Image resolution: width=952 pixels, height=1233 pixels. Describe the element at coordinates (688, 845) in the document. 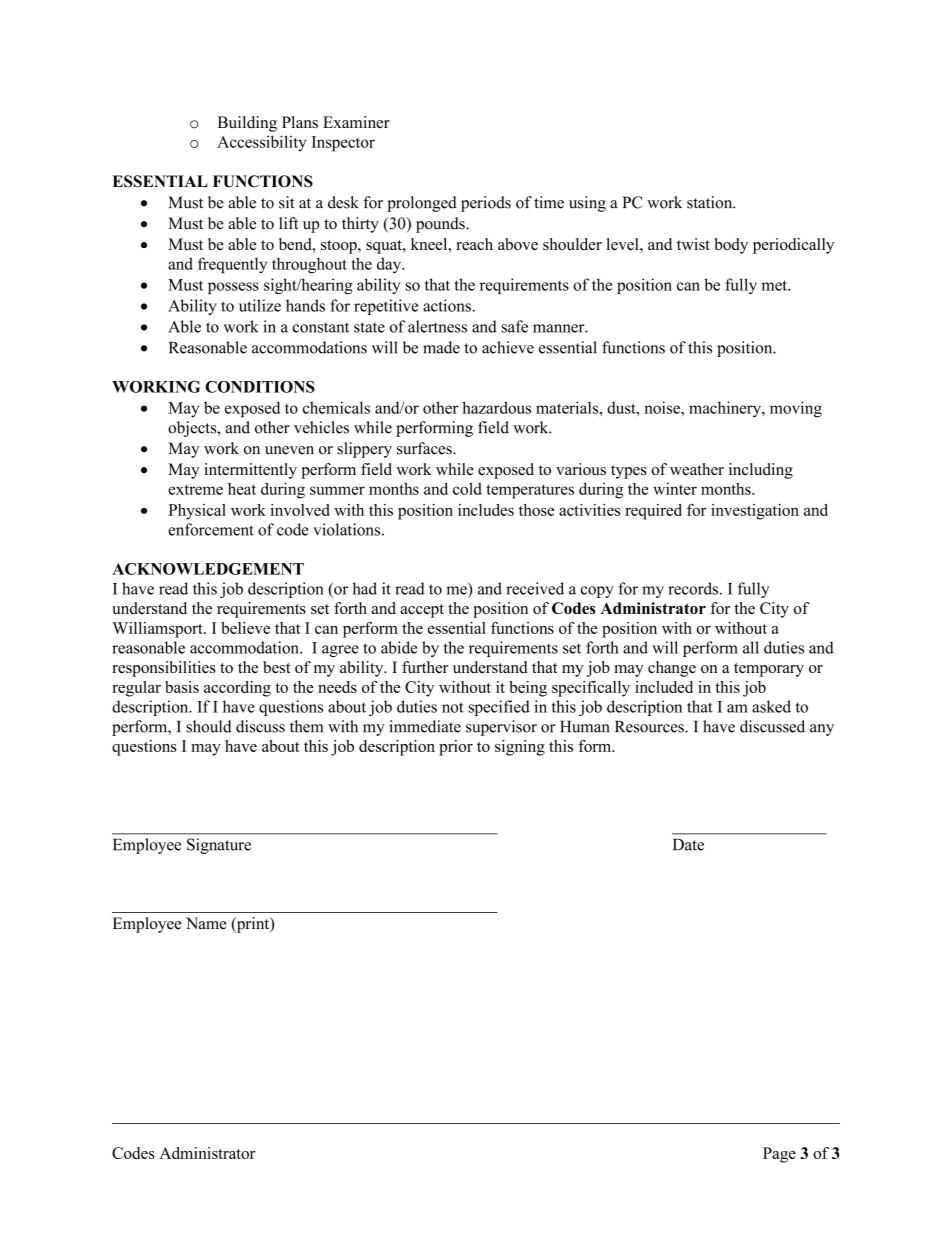

I see `Date` at that location.
